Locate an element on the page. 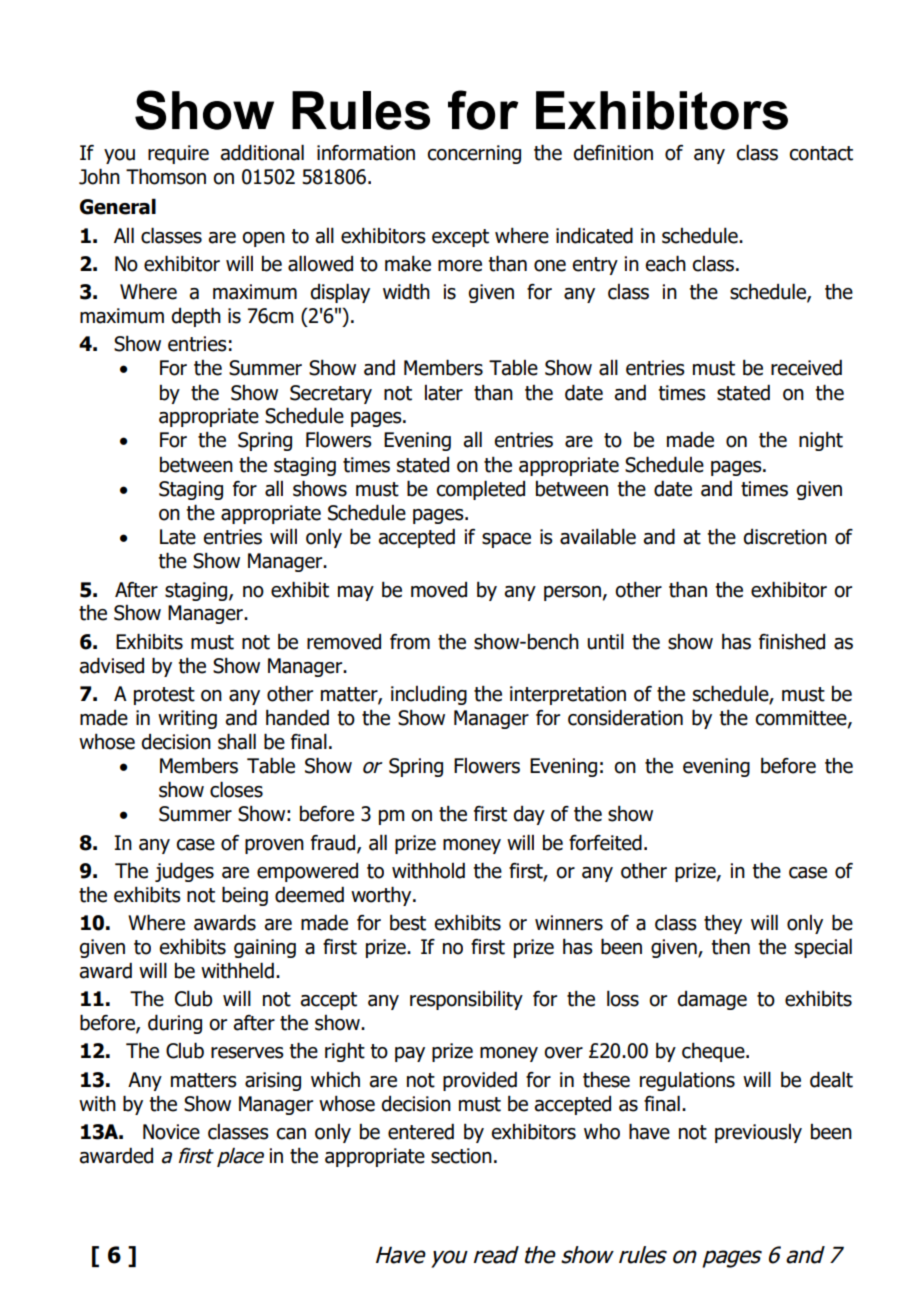 Image resolution: width=924 pixels, height=1311 pixels. from is located at coordinates (410, 642).
